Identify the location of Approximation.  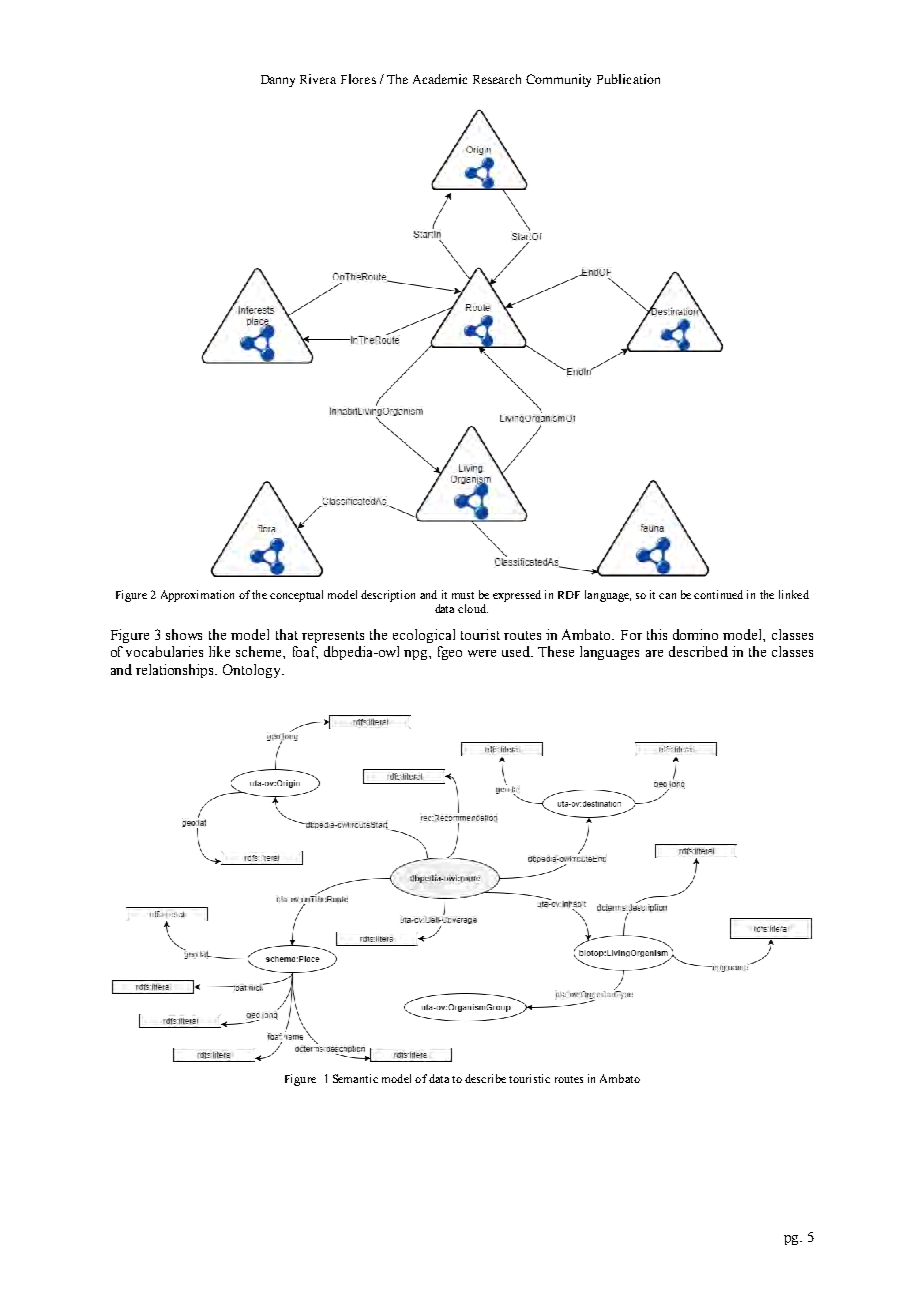
(197, 596).
